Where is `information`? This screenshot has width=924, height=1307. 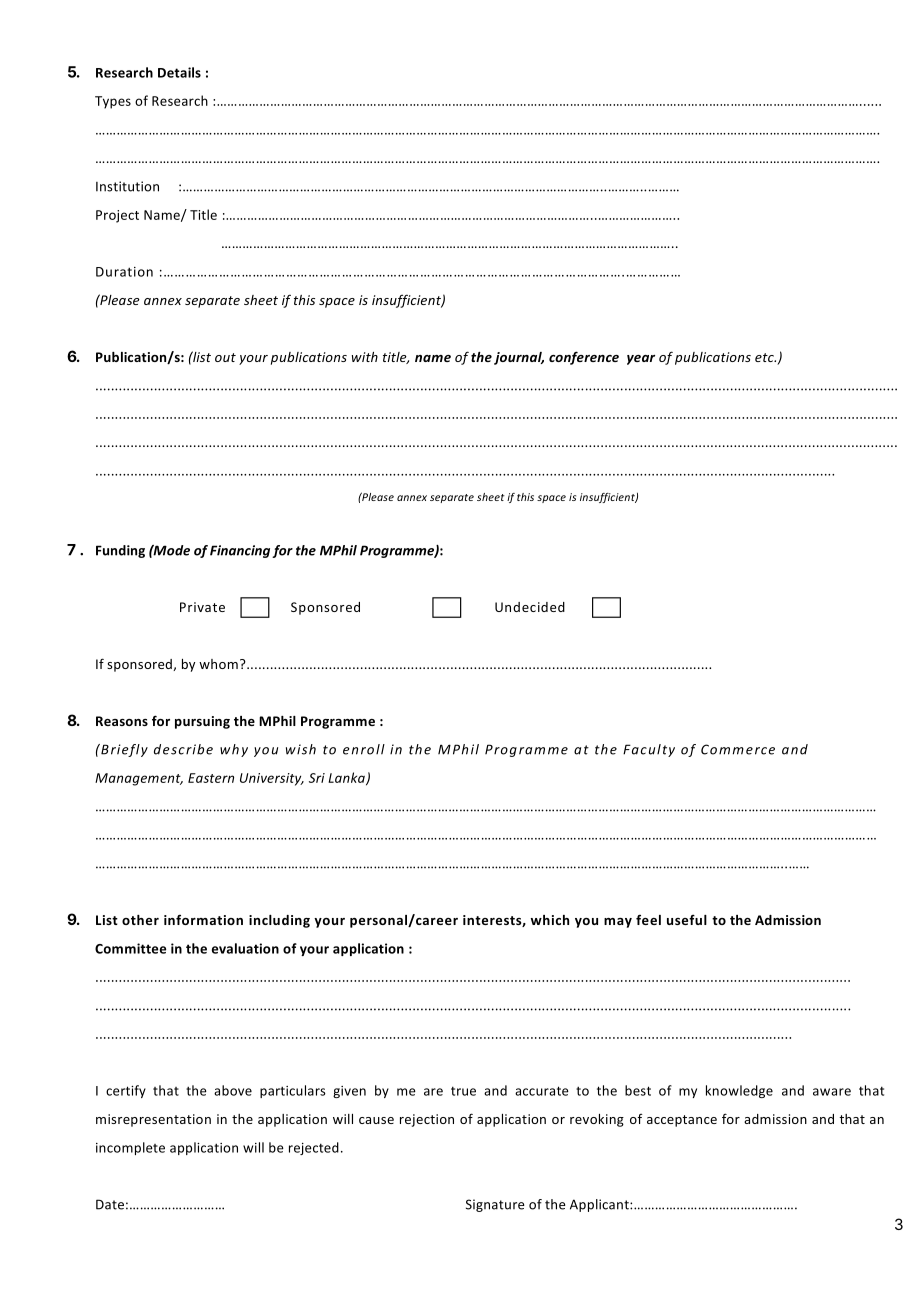
information is located at coordinates (203, 920).
